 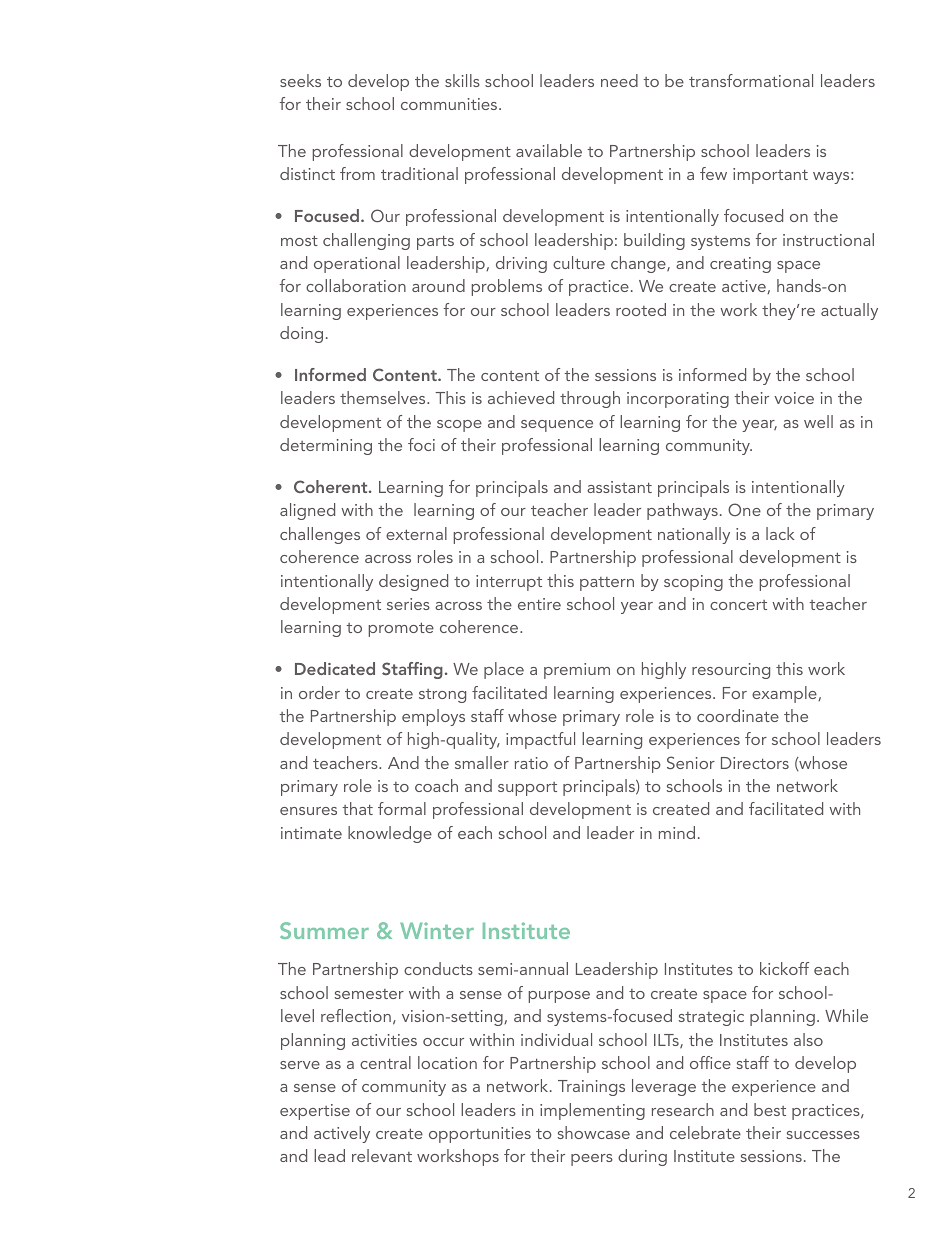 I want to click on from, so click(x=357, y=173).
